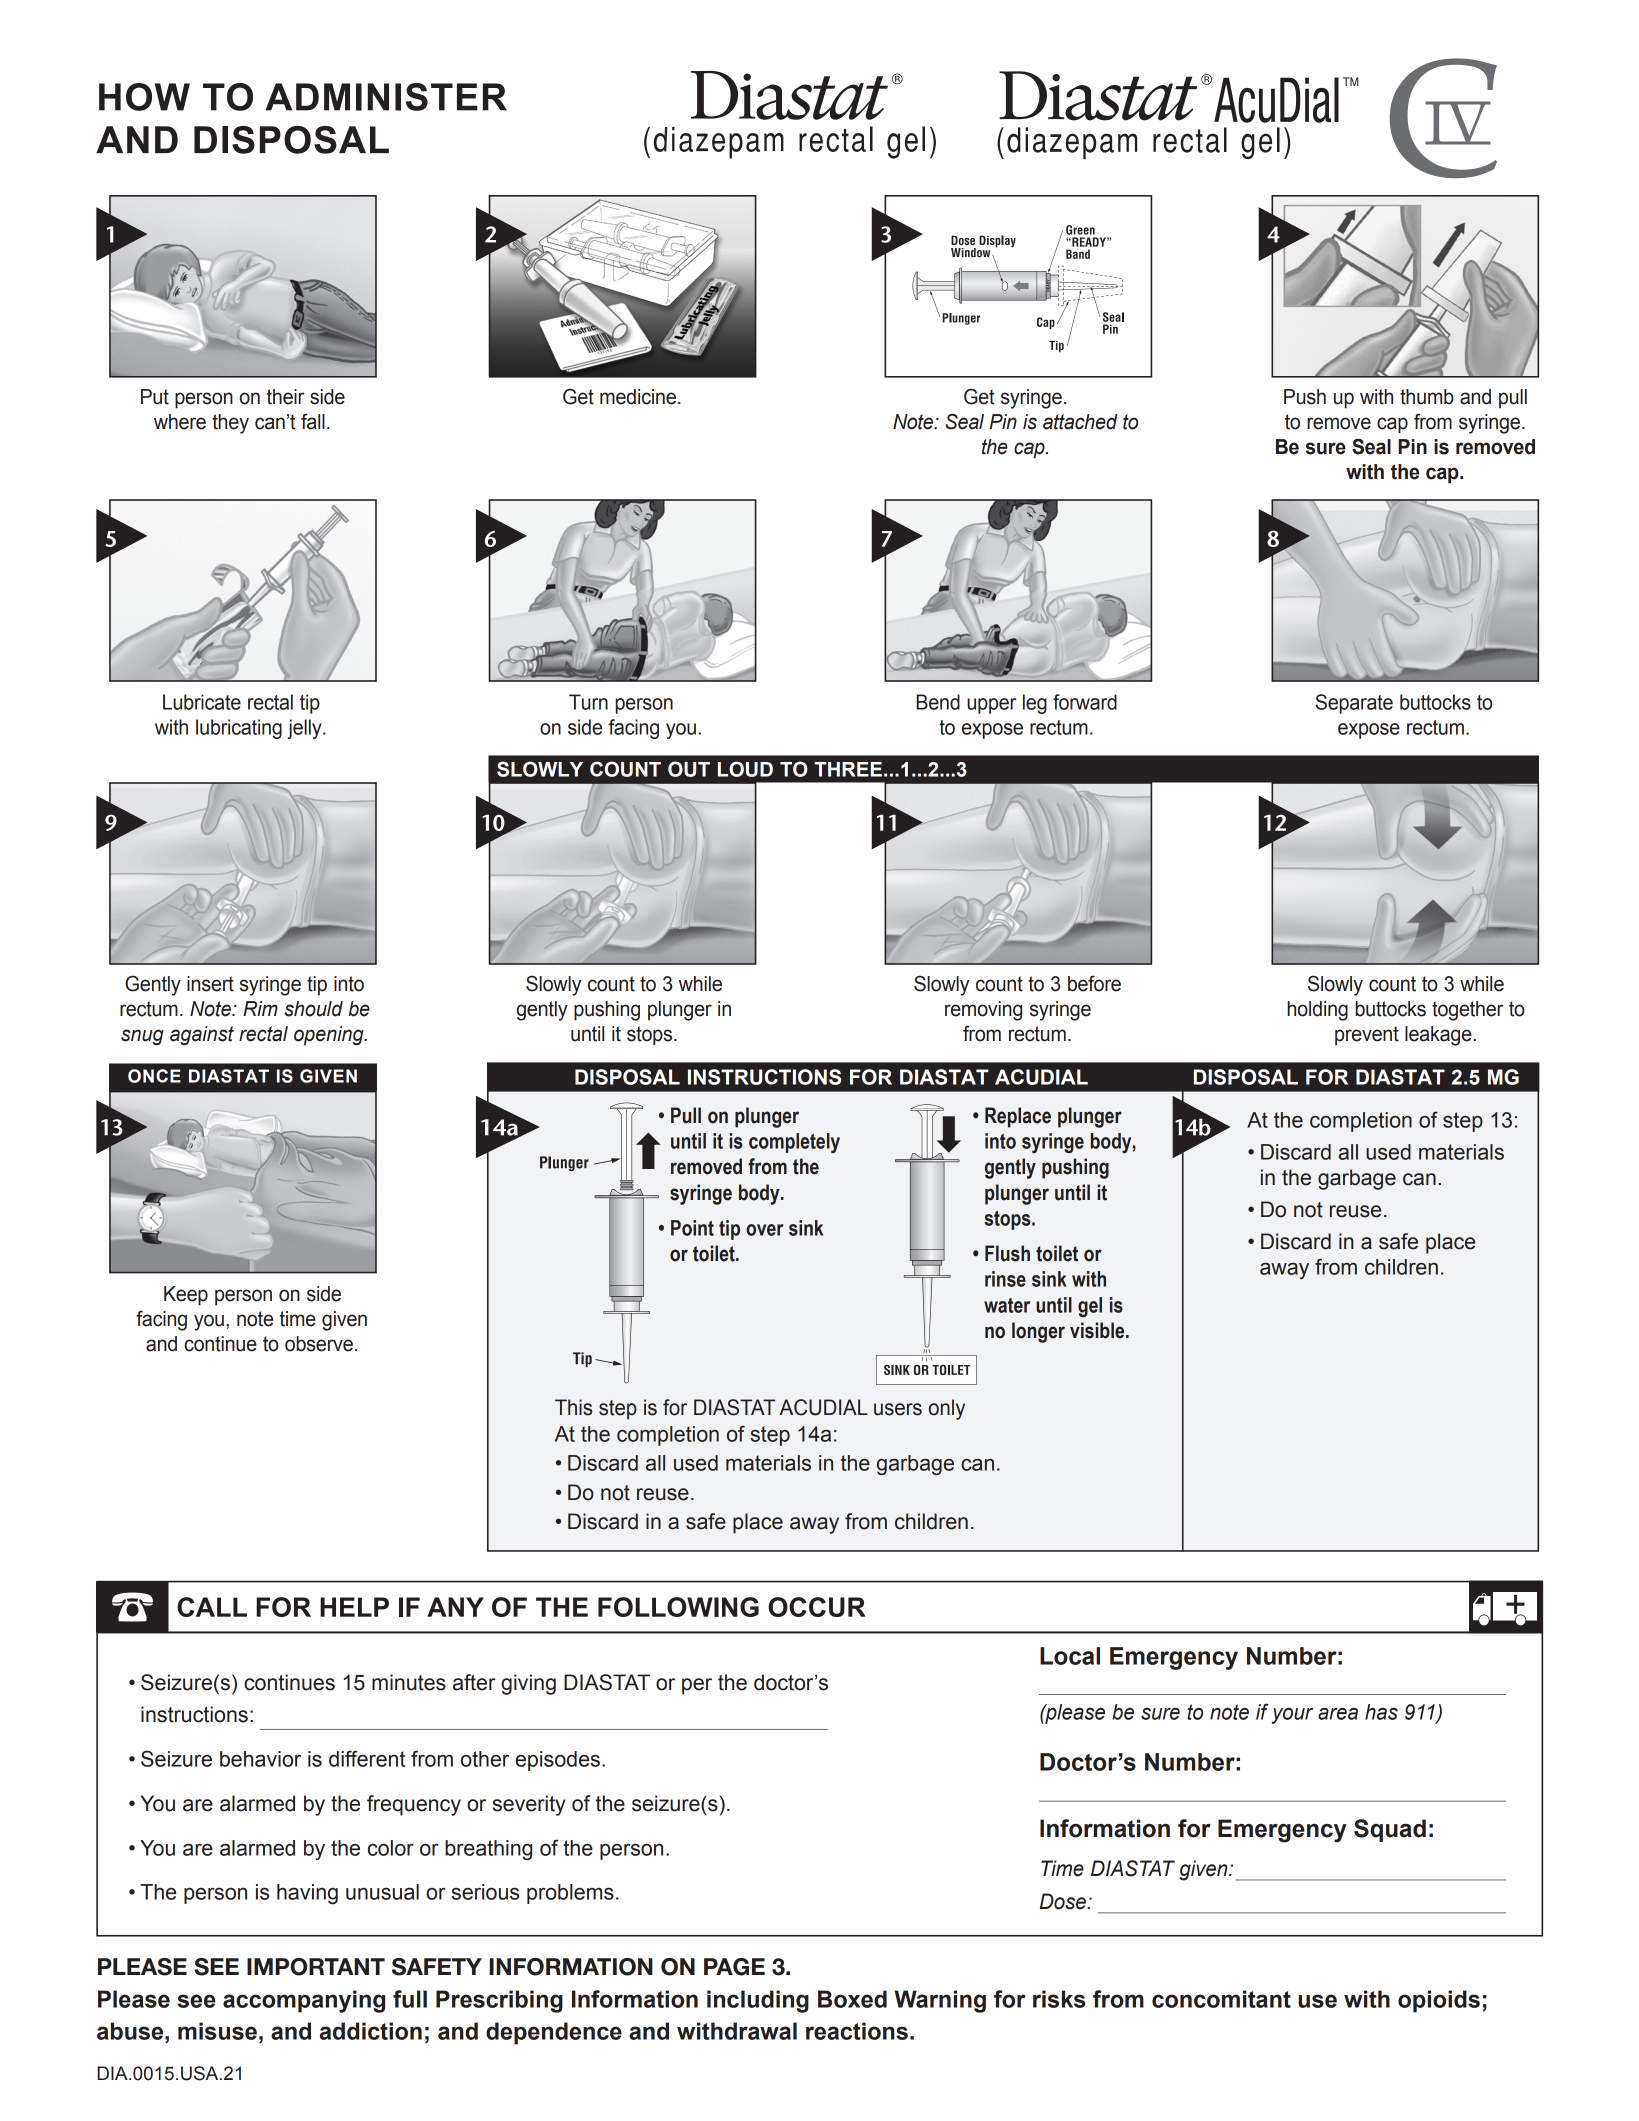 This screenshot has width=1639, height=2121. What do you see at coordinates (758, 2001) in the screenshot?
I see `including` at bounding box center [758, 2001].
